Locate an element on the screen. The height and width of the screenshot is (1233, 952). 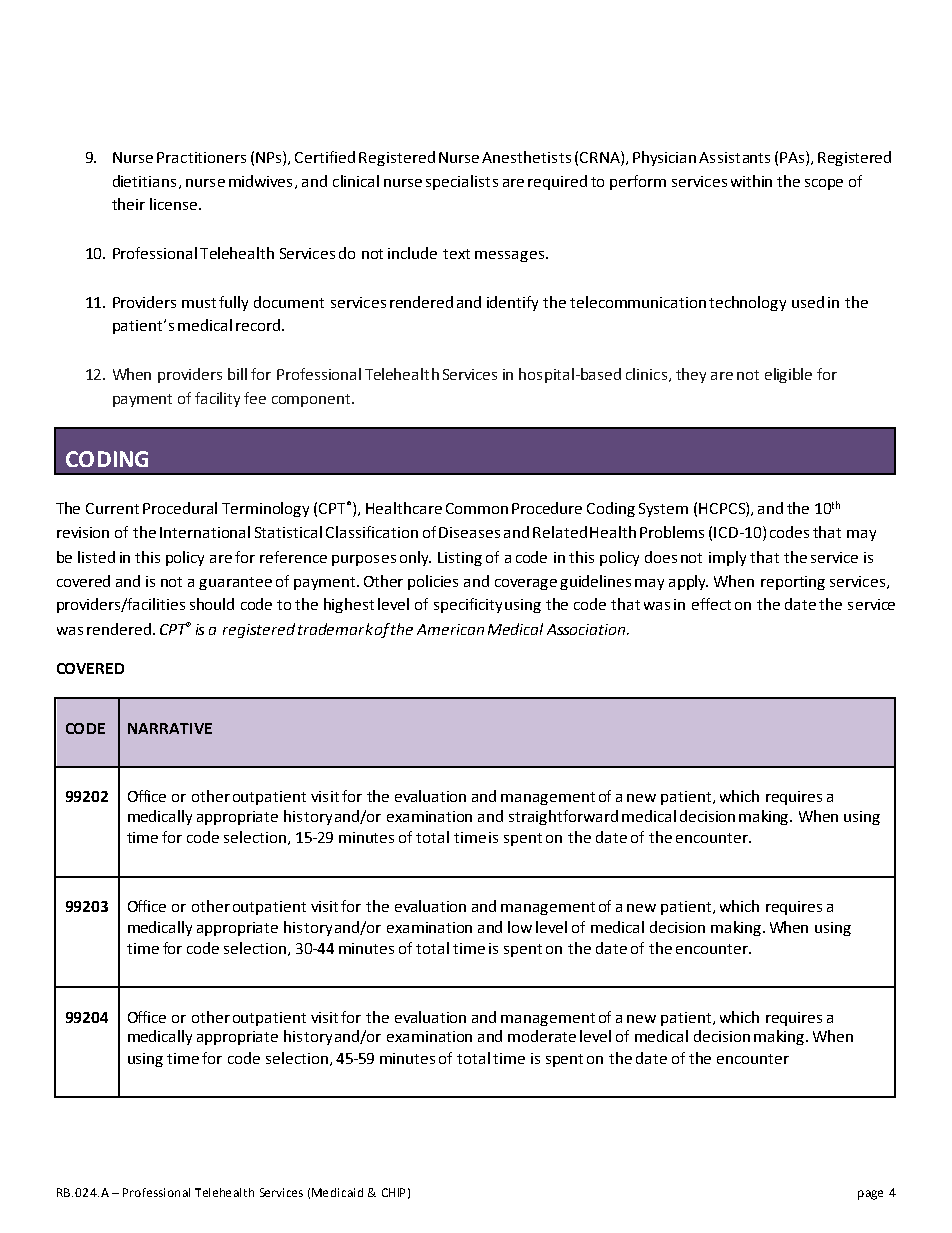
effect is located at coordinates (711, 604).
